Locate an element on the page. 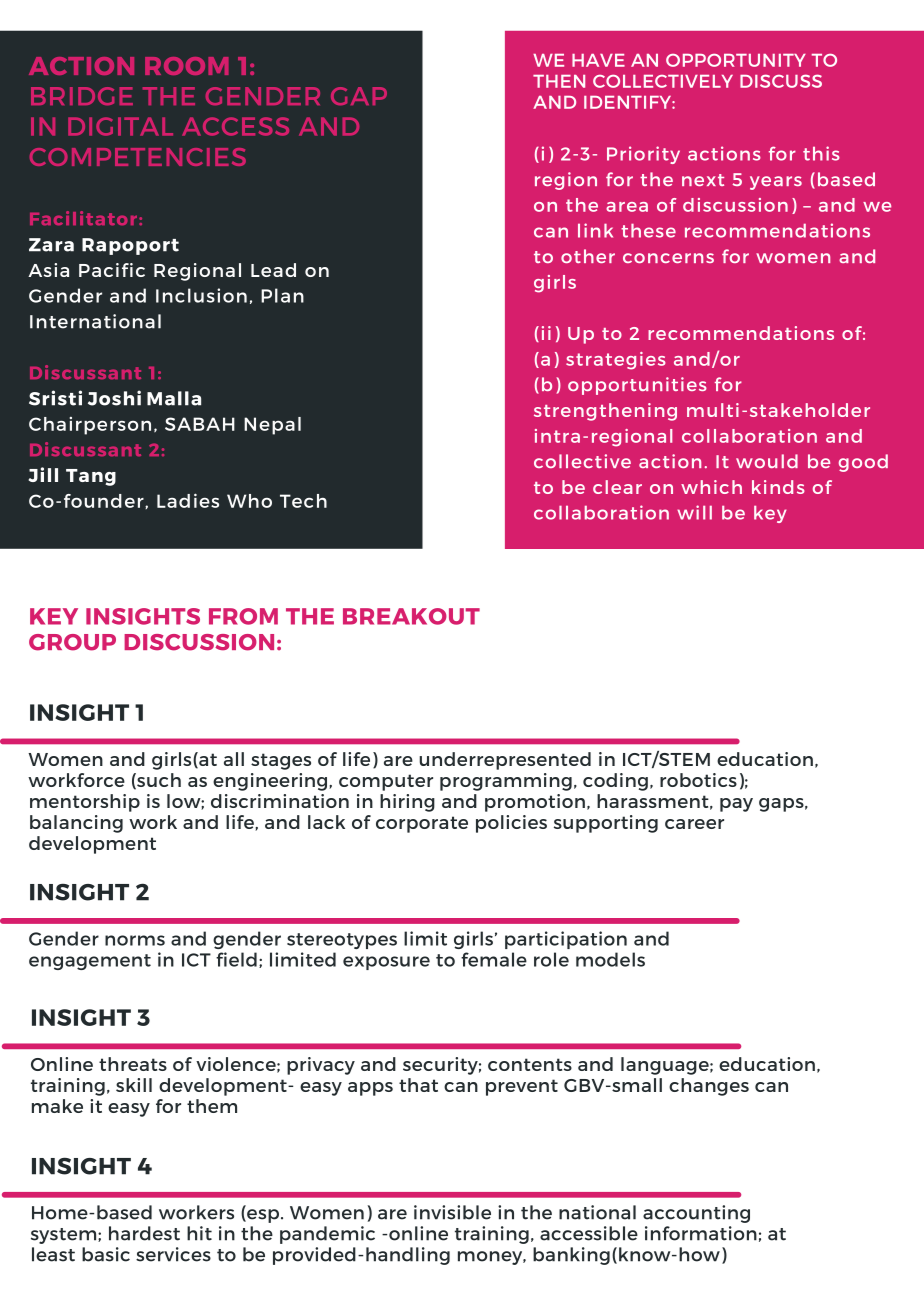 This document has width=924, height=1308. hardest is located at coordinates (144, 1233).
